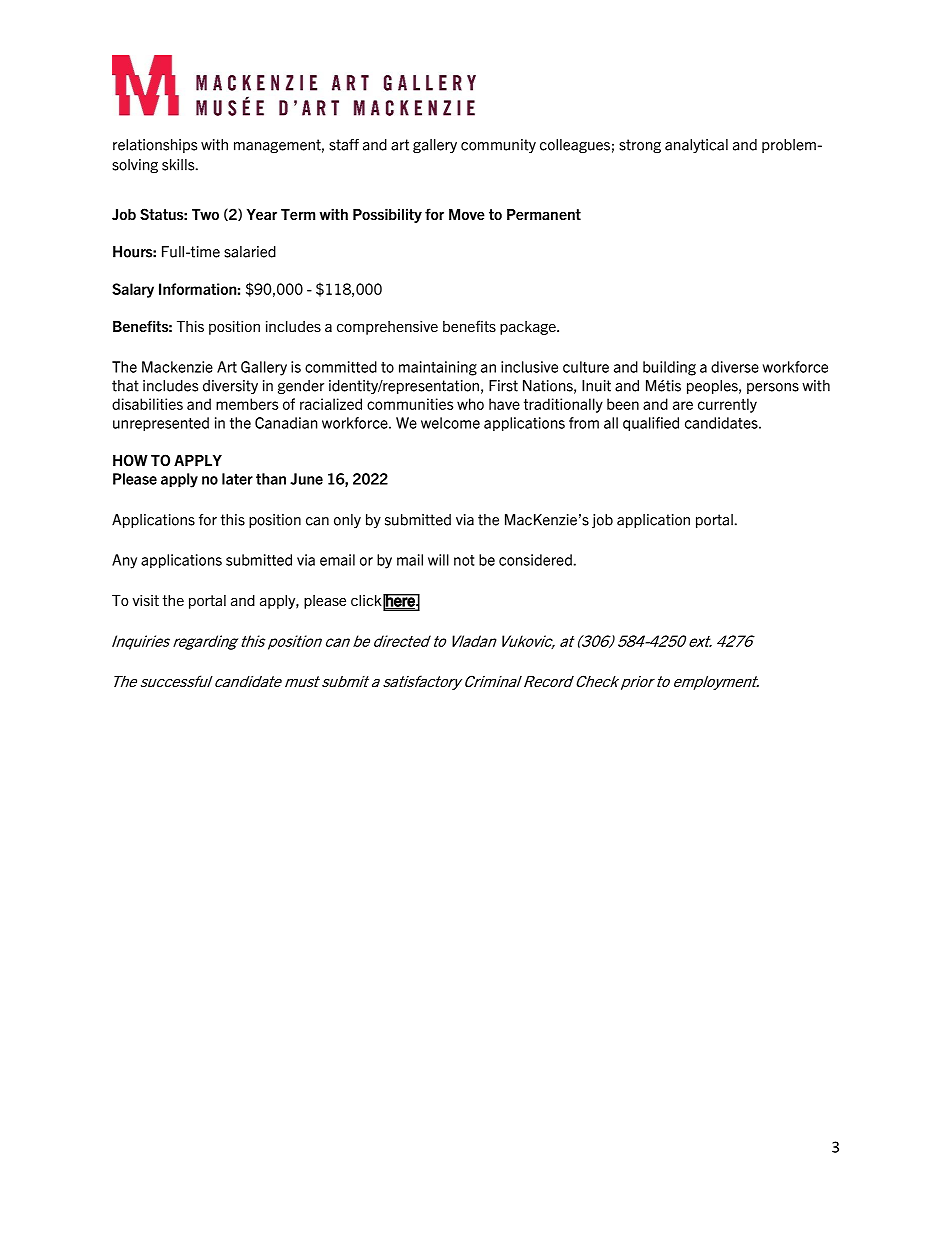  What do you see at coordinates (696, 146) in the screenshot?
I see `analytical` at bounding box center [696, 146].
